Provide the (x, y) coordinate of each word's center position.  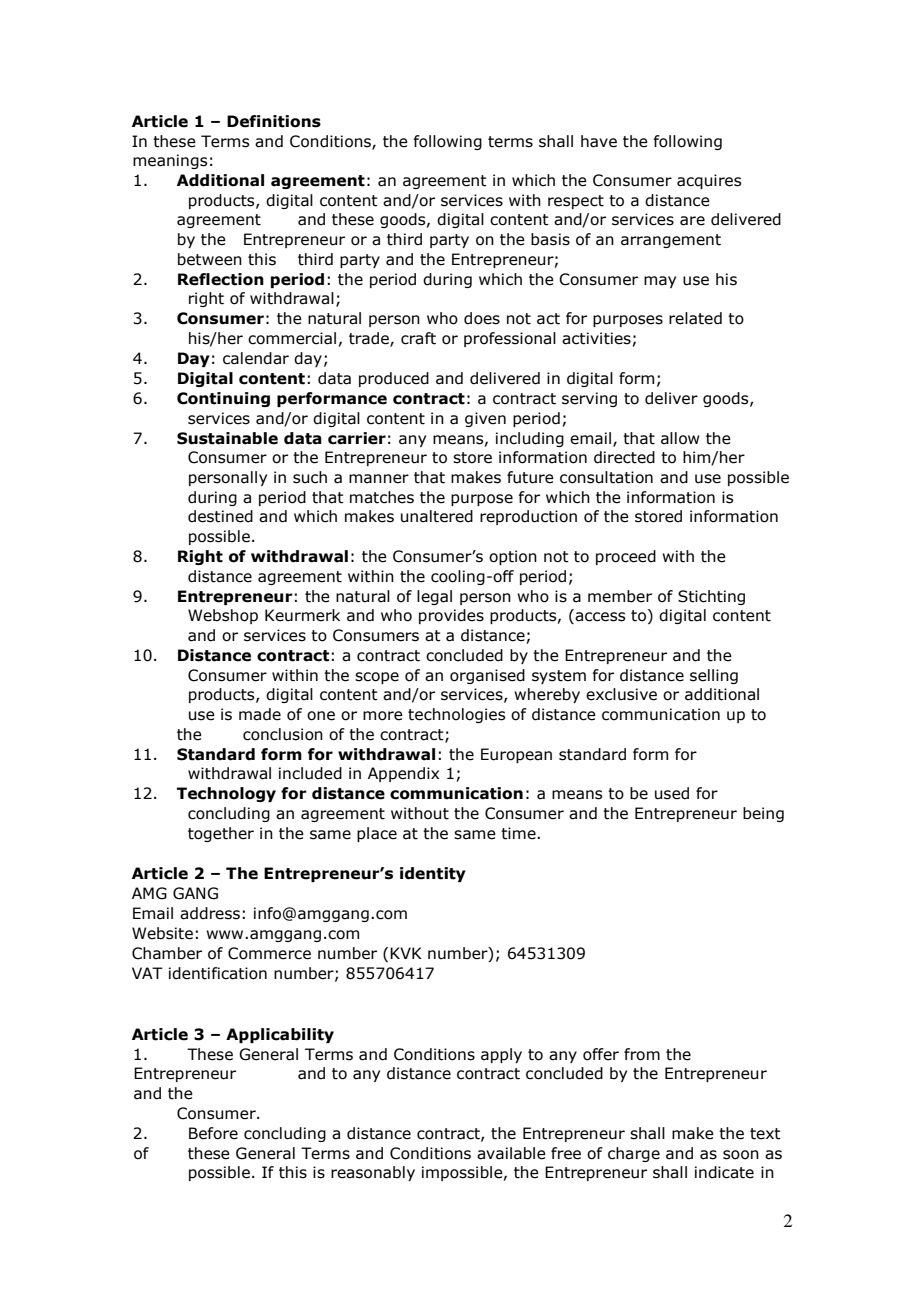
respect (576, 202)
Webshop (223, 616)
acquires (709, 181)
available (511, 1153)
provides (451, 616)
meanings (170, 161)
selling (714, 676)
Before (213, 1133)
